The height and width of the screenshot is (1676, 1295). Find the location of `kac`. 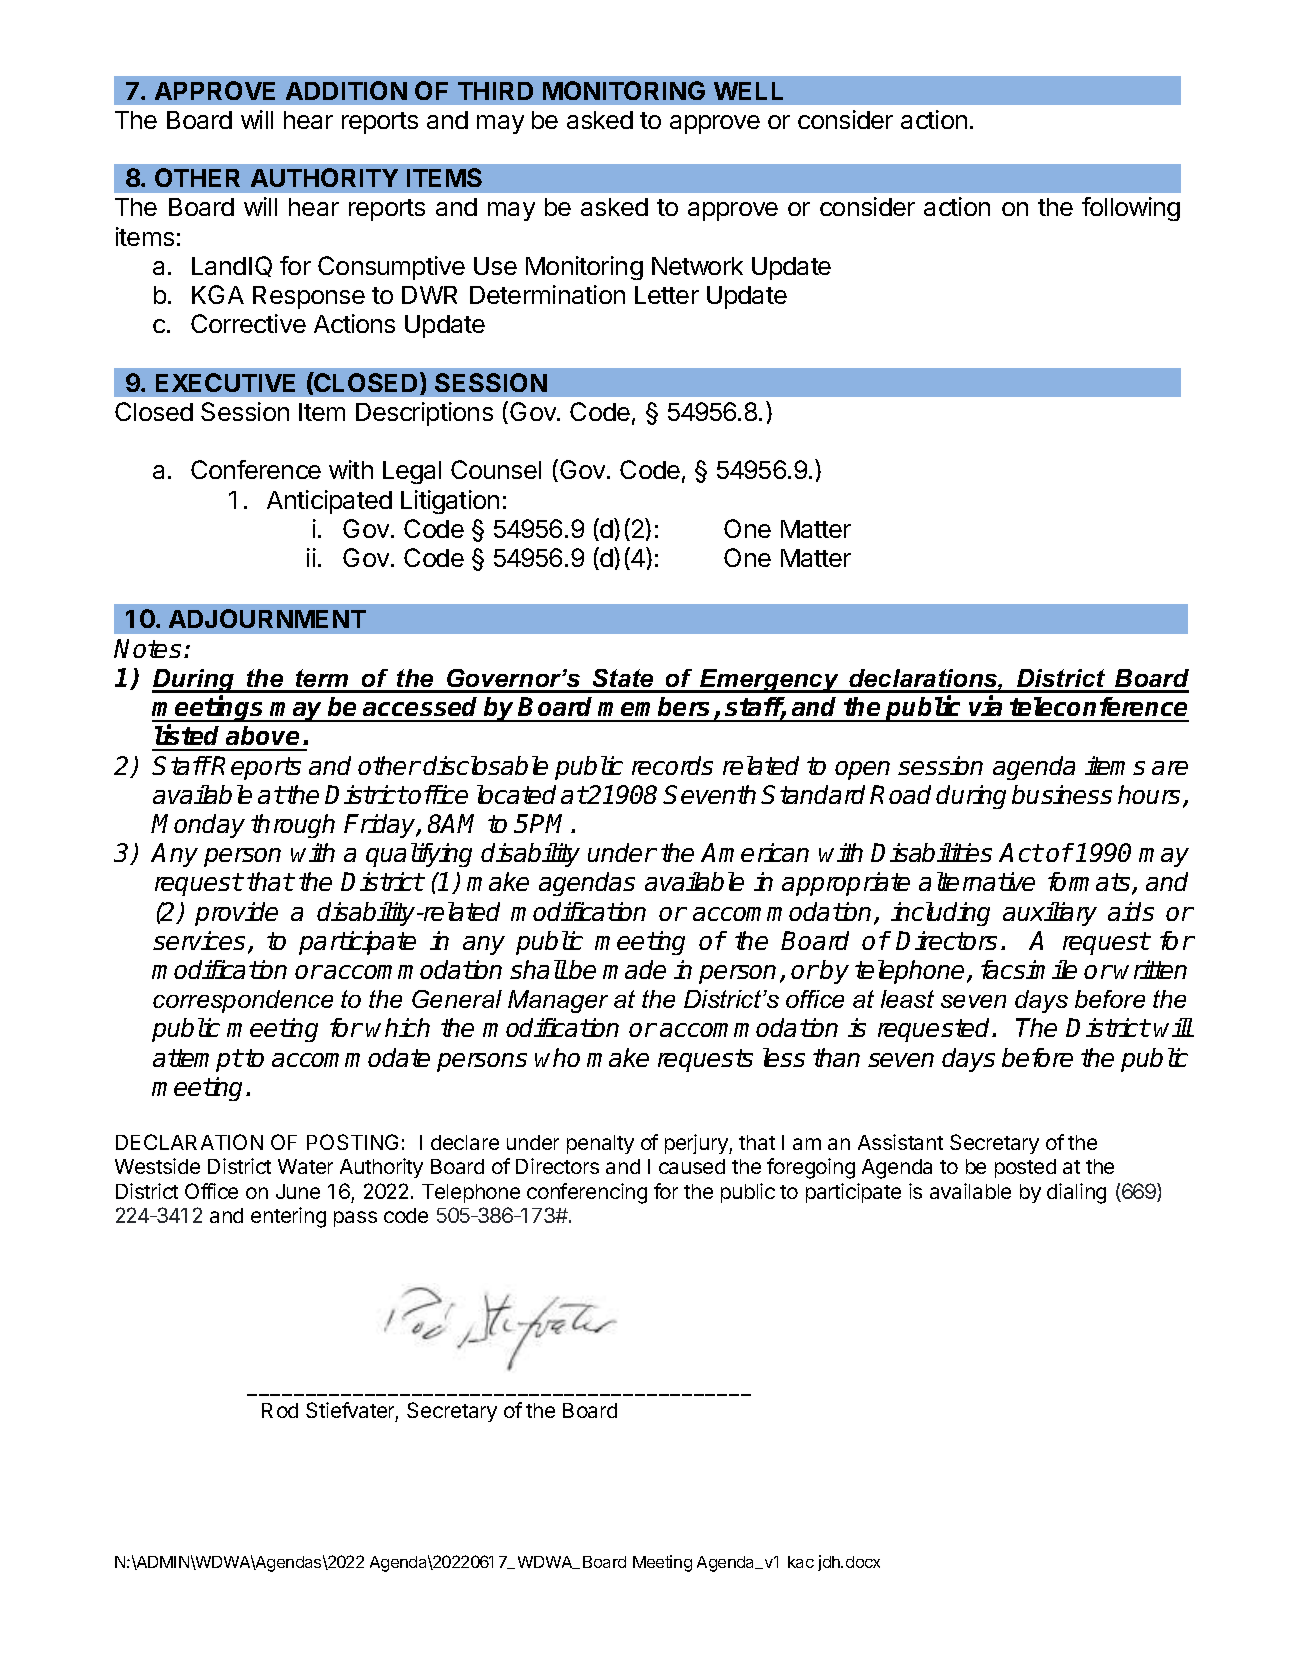

kac is located at coordinates (801, 1562).
